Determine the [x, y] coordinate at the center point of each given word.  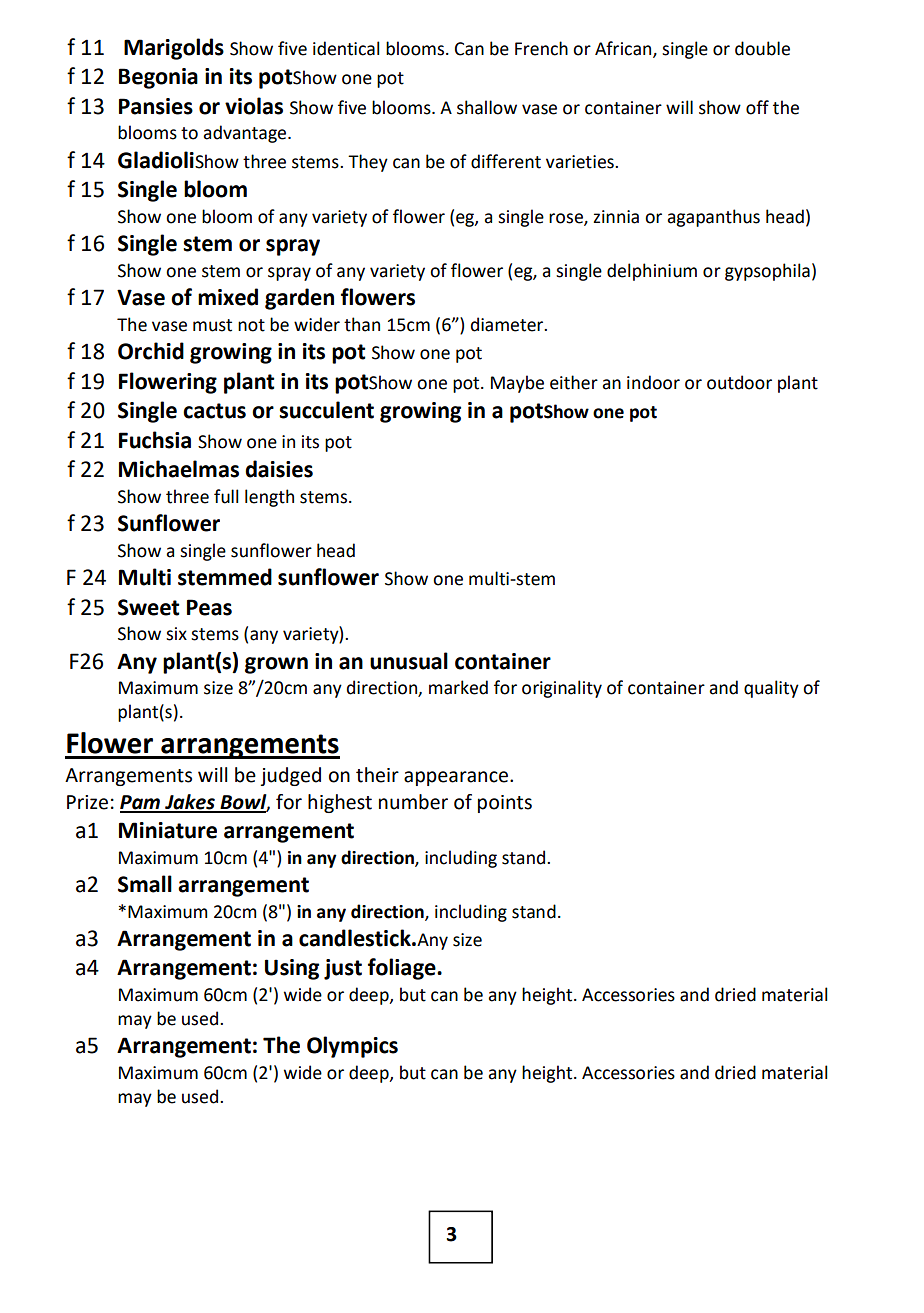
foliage [403, 969]
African [624, 49]
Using [292, 969]
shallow [487, 107]
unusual [409, 661]
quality [771, 689]
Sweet [149, 607]
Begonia [158, 78]
